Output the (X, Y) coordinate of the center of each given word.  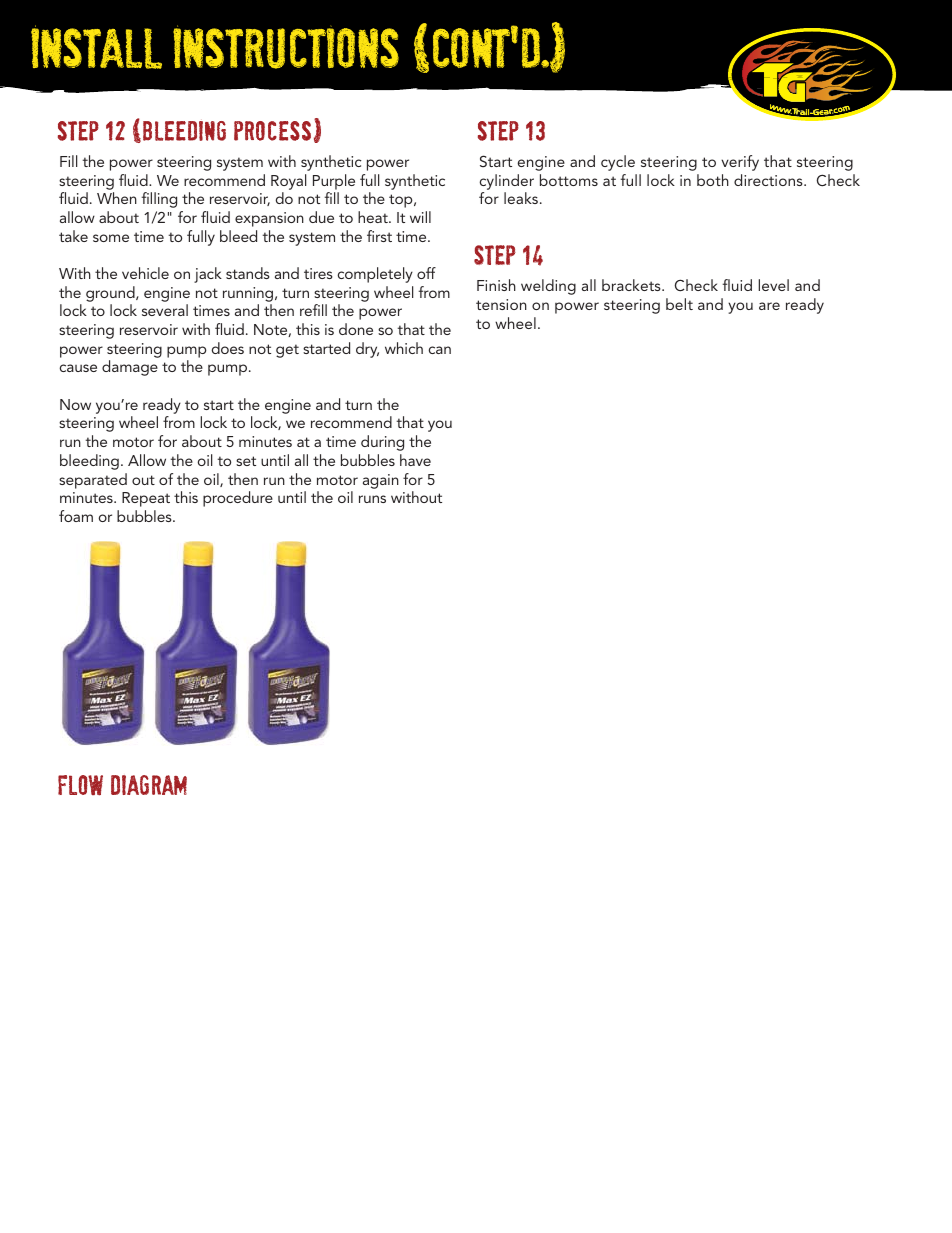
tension (501, 304)
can (439, 350)
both (713, 180)
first (379, 236)
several (165, 310)
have (415, 460)
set (246, 461)
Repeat (146, 499)
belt (679, 304)
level (773, 285)
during (382, 443)
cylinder (506, 182)
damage (130, 368)
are (769, 306)
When (117, 198)
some (111, 238)
